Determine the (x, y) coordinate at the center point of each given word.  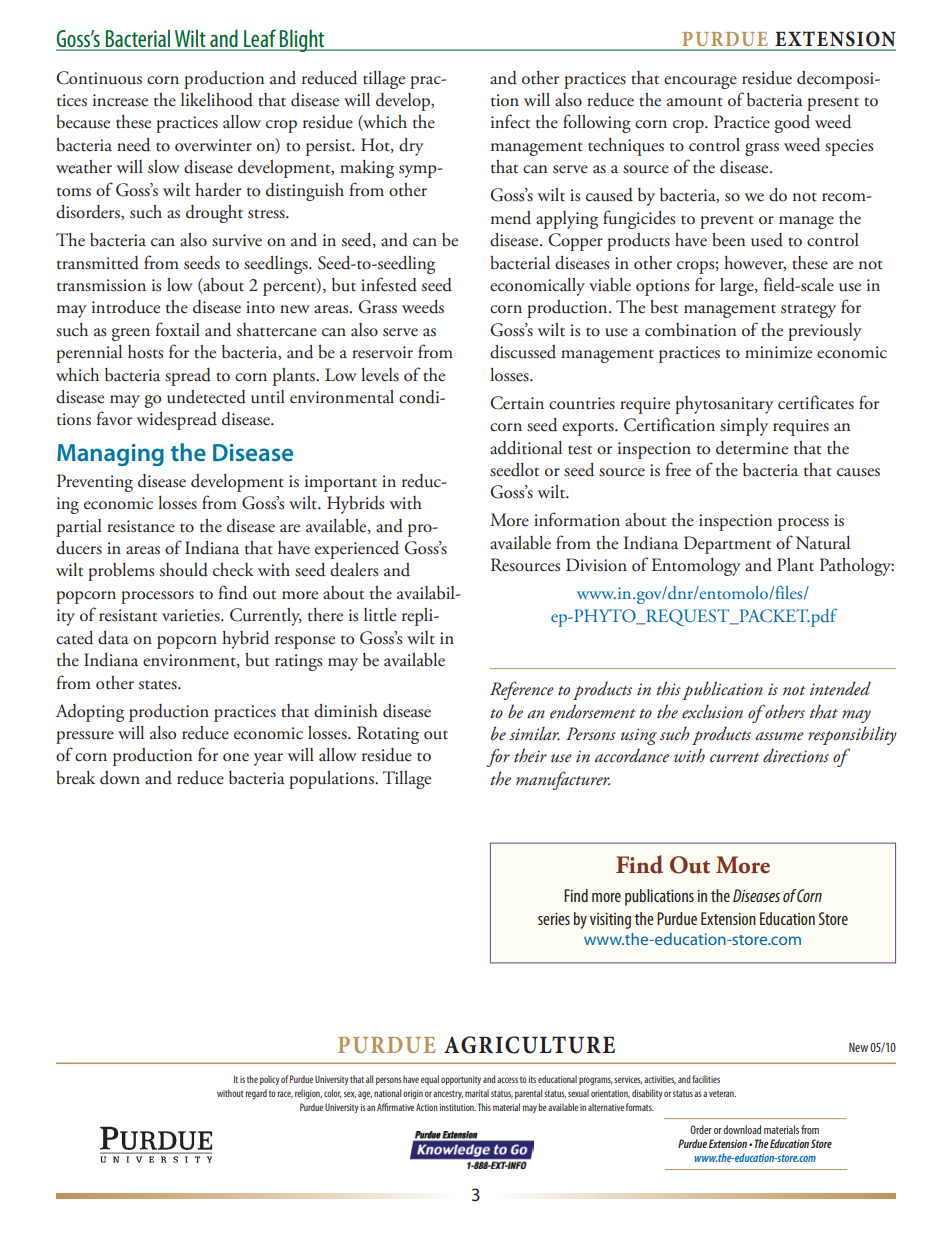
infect (510, 121)
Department (727, 545)
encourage (700, 82)
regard (256, 1094)
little (380, 615)
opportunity (461, 1080)
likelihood (217, 100)
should (184, 570)
